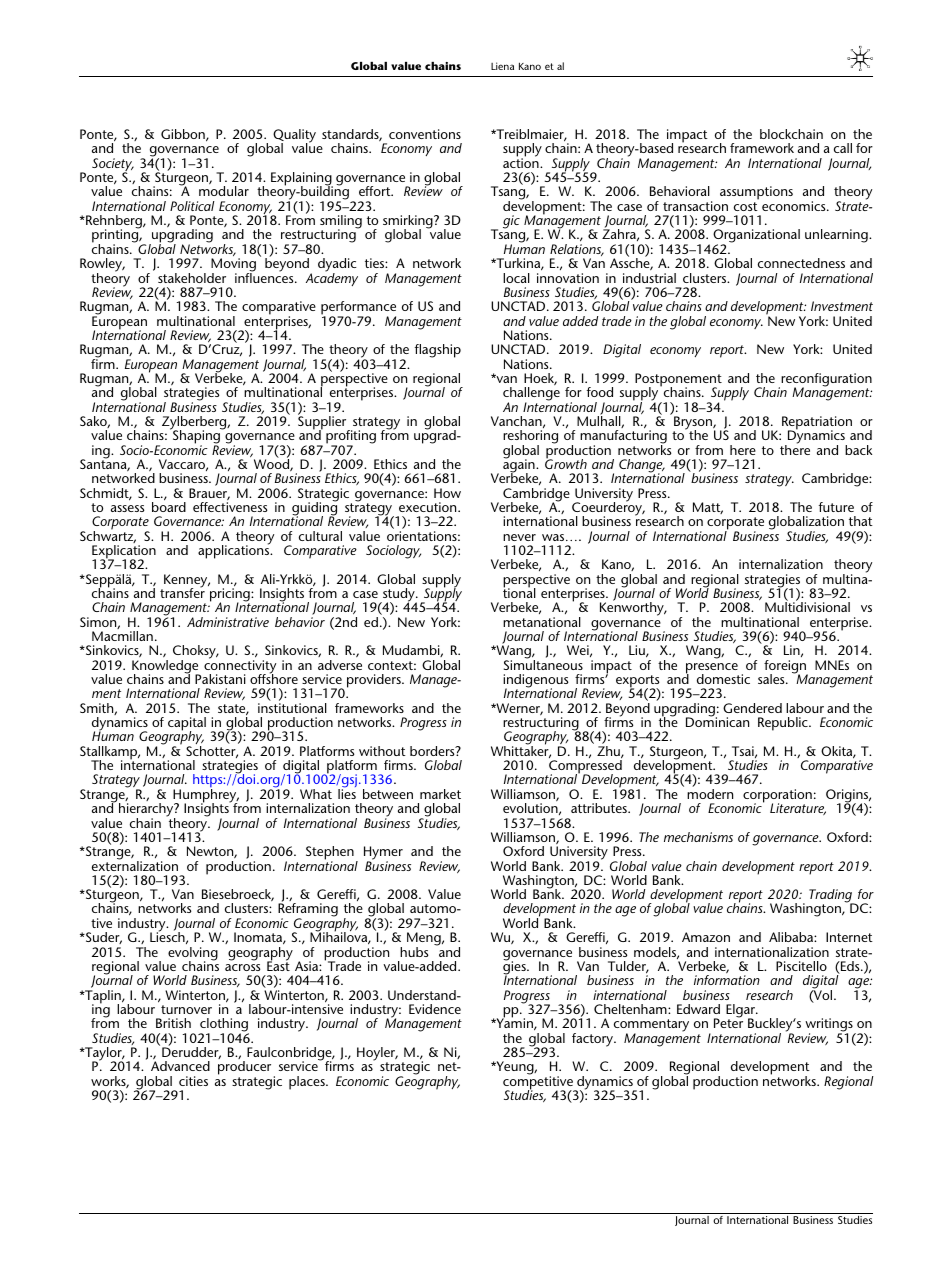  I want to click on modular, so click(224, 191).
